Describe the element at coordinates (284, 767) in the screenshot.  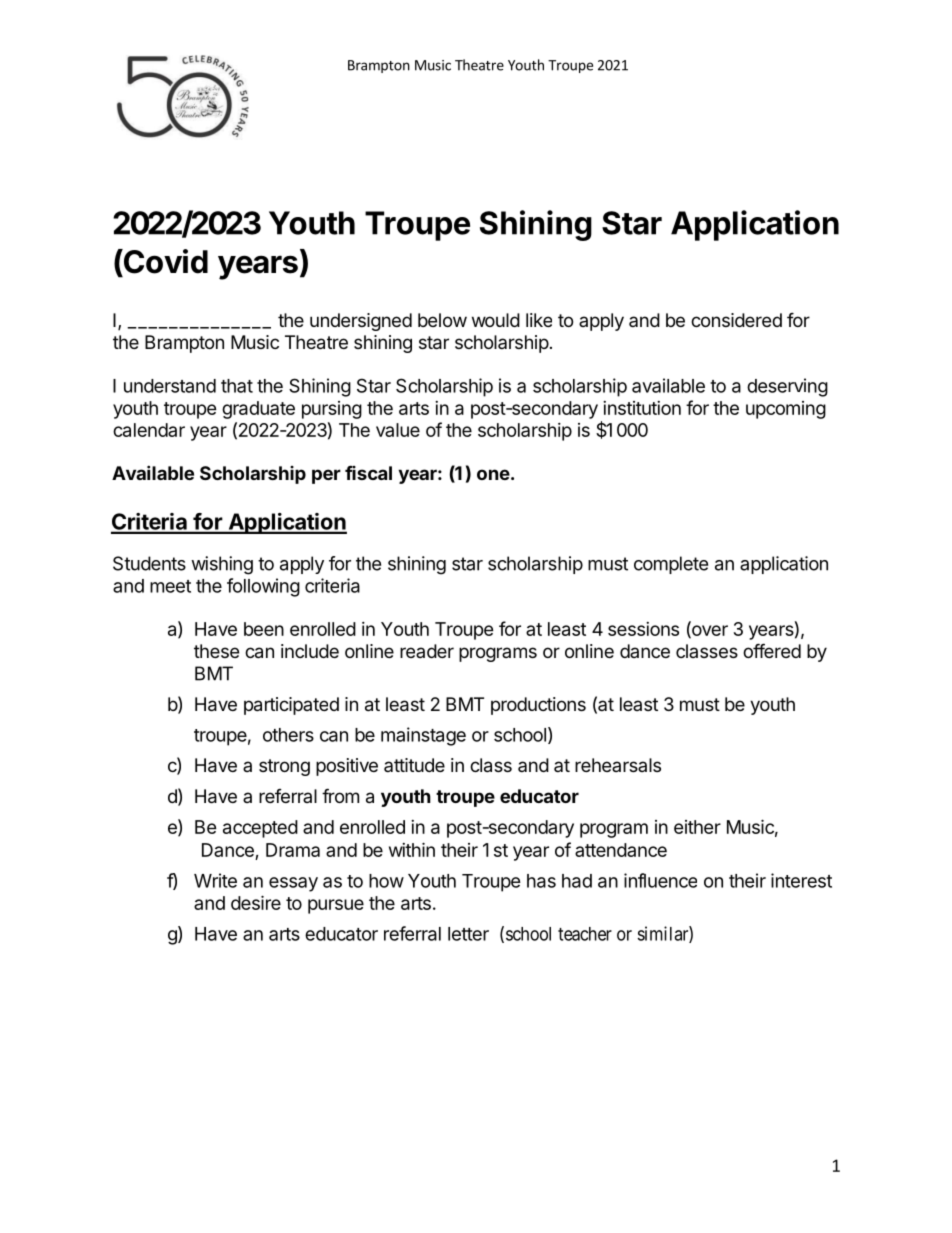
I see `strong` at that location.
